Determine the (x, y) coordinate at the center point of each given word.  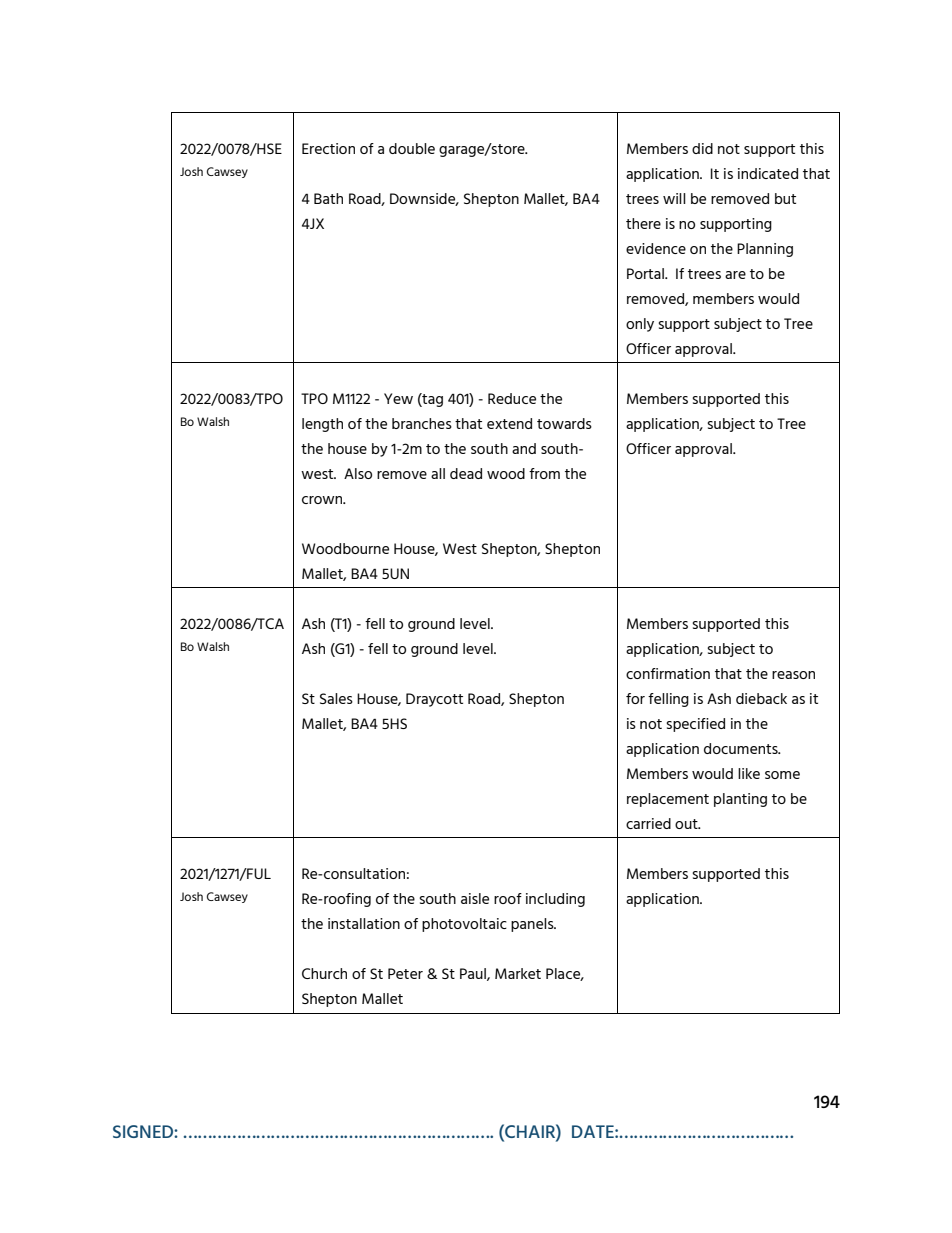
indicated (768, 173)
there (643, 223)
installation (364, 923)
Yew (398, 398)
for (635, 698)
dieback (761, 698)
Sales (336, 698)
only (640, 325)
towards (564, 423)
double (412, 148)
